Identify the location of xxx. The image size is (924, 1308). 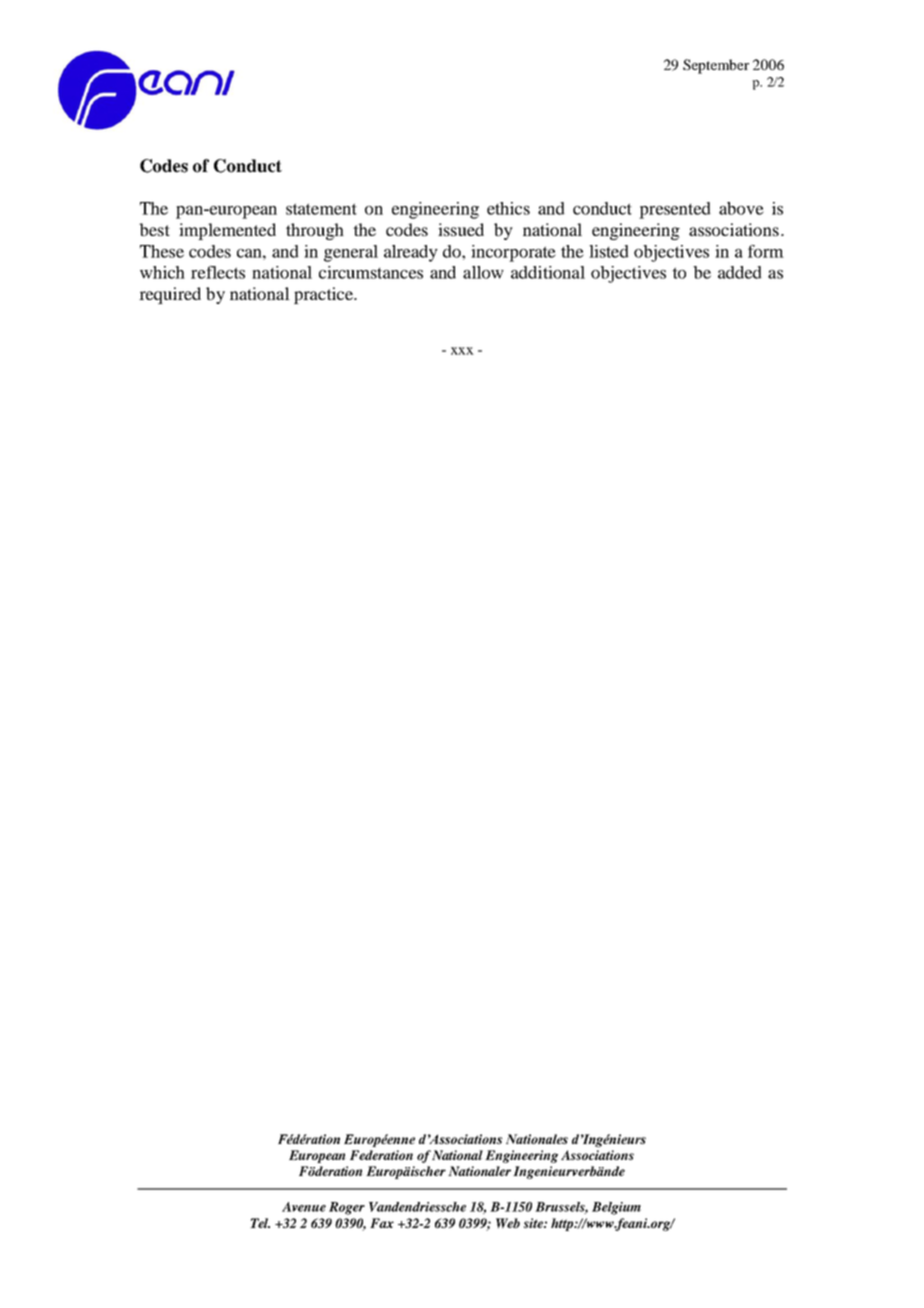
(462, 351).
